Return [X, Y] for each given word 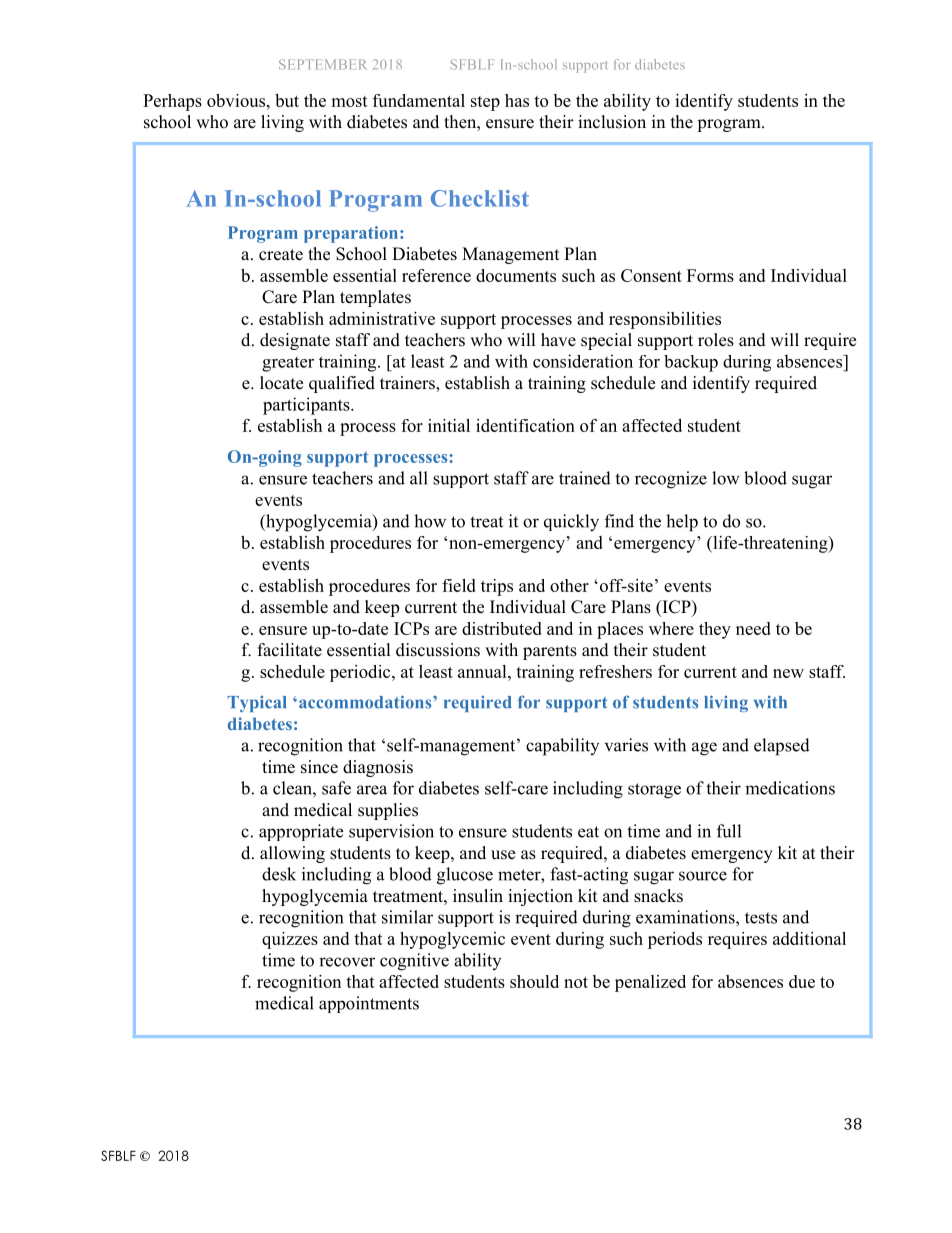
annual [483, 671]
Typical [257, 704]
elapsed [782, 747]
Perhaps [172, 102]
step [485, 103]
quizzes [290, 940]
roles [716, 340]
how [430, 521]
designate [295, 341]
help [682, 523]
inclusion [612, 122]
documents [516, 275]
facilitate [290, 650]
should [534, 981]
